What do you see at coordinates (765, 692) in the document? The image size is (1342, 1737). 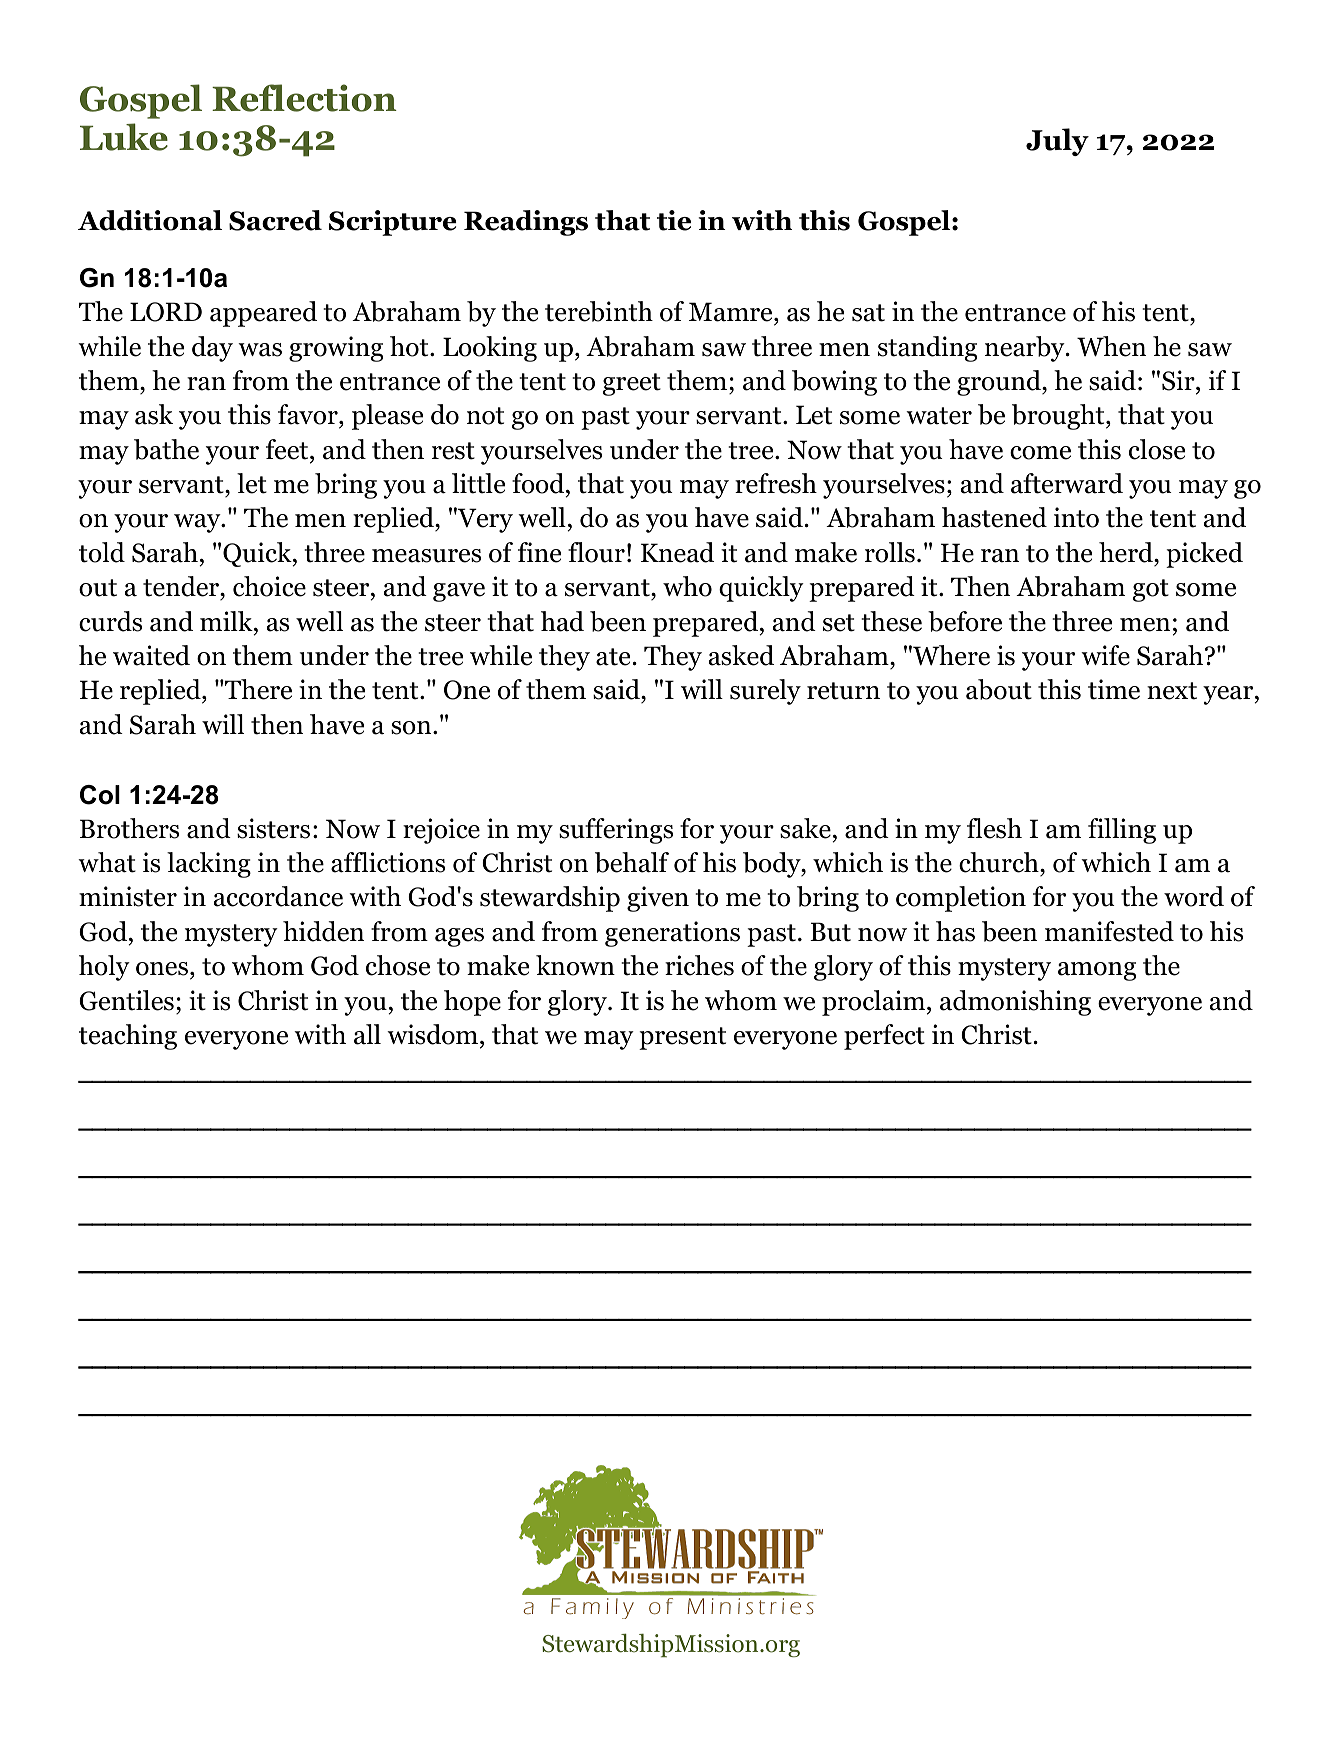 I see `surely` at bounding box center [765, 692].
